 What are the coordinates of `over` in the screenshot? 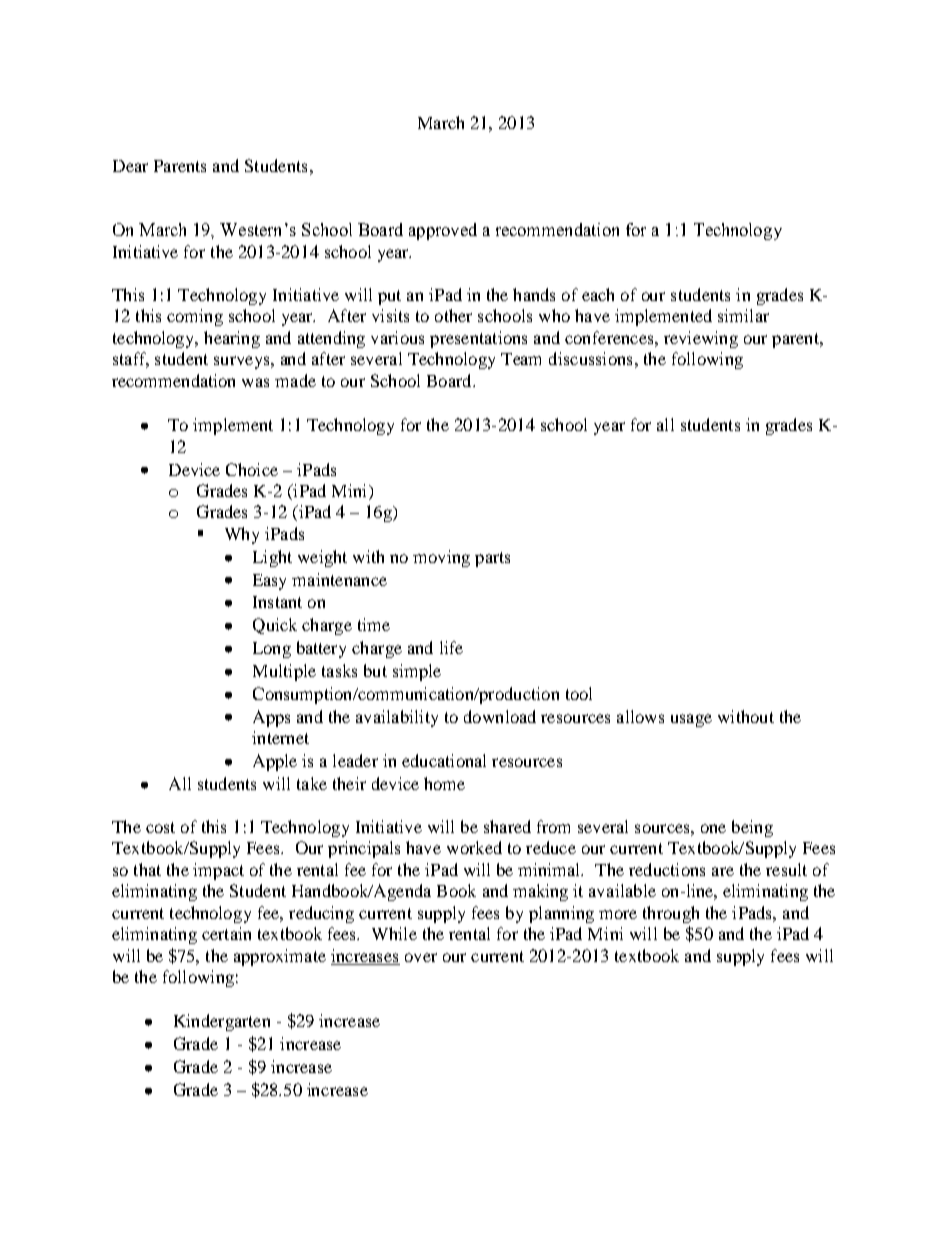 It's located at (421, 957).
